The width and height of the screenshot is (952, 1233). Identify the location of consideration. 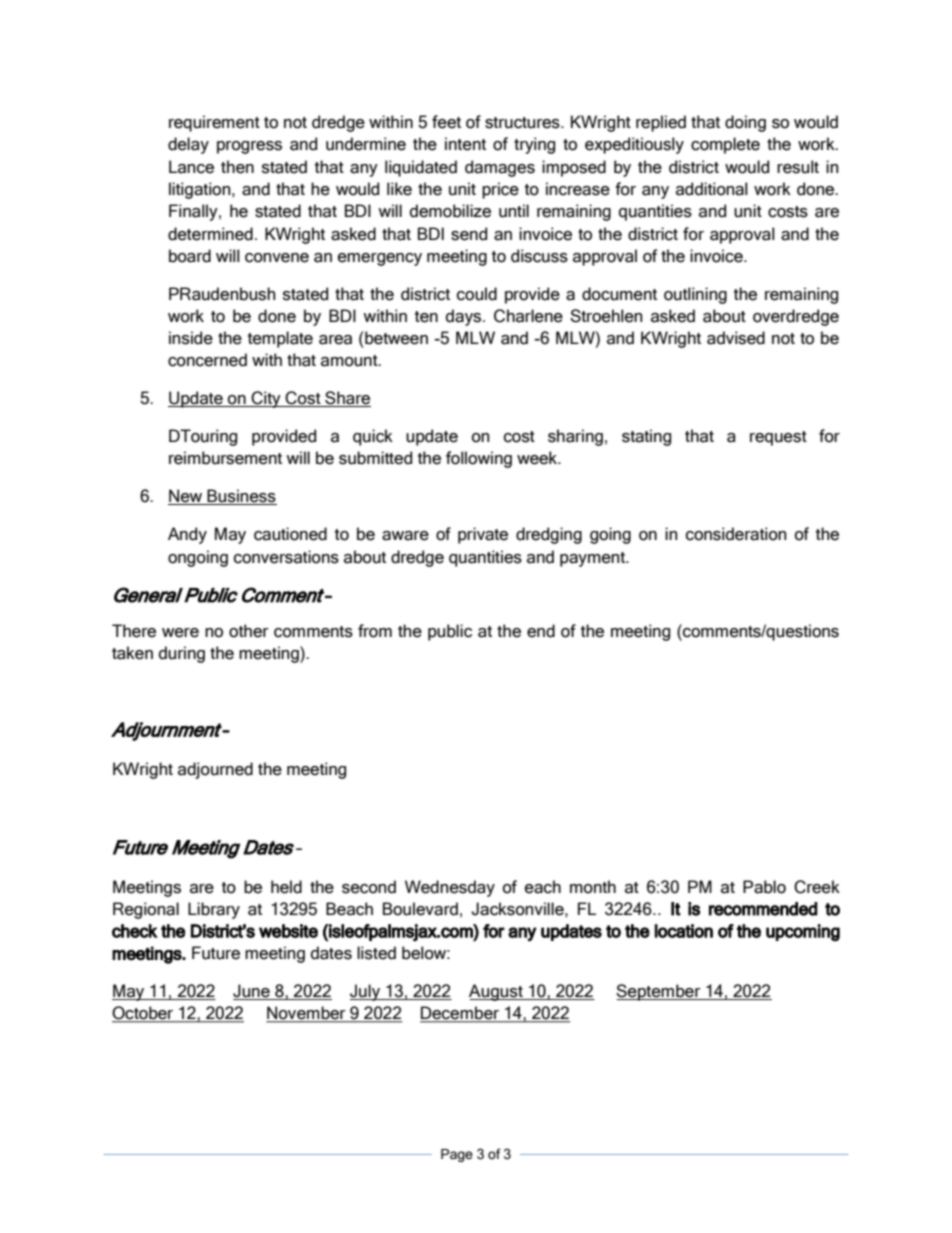
(736, 534).
